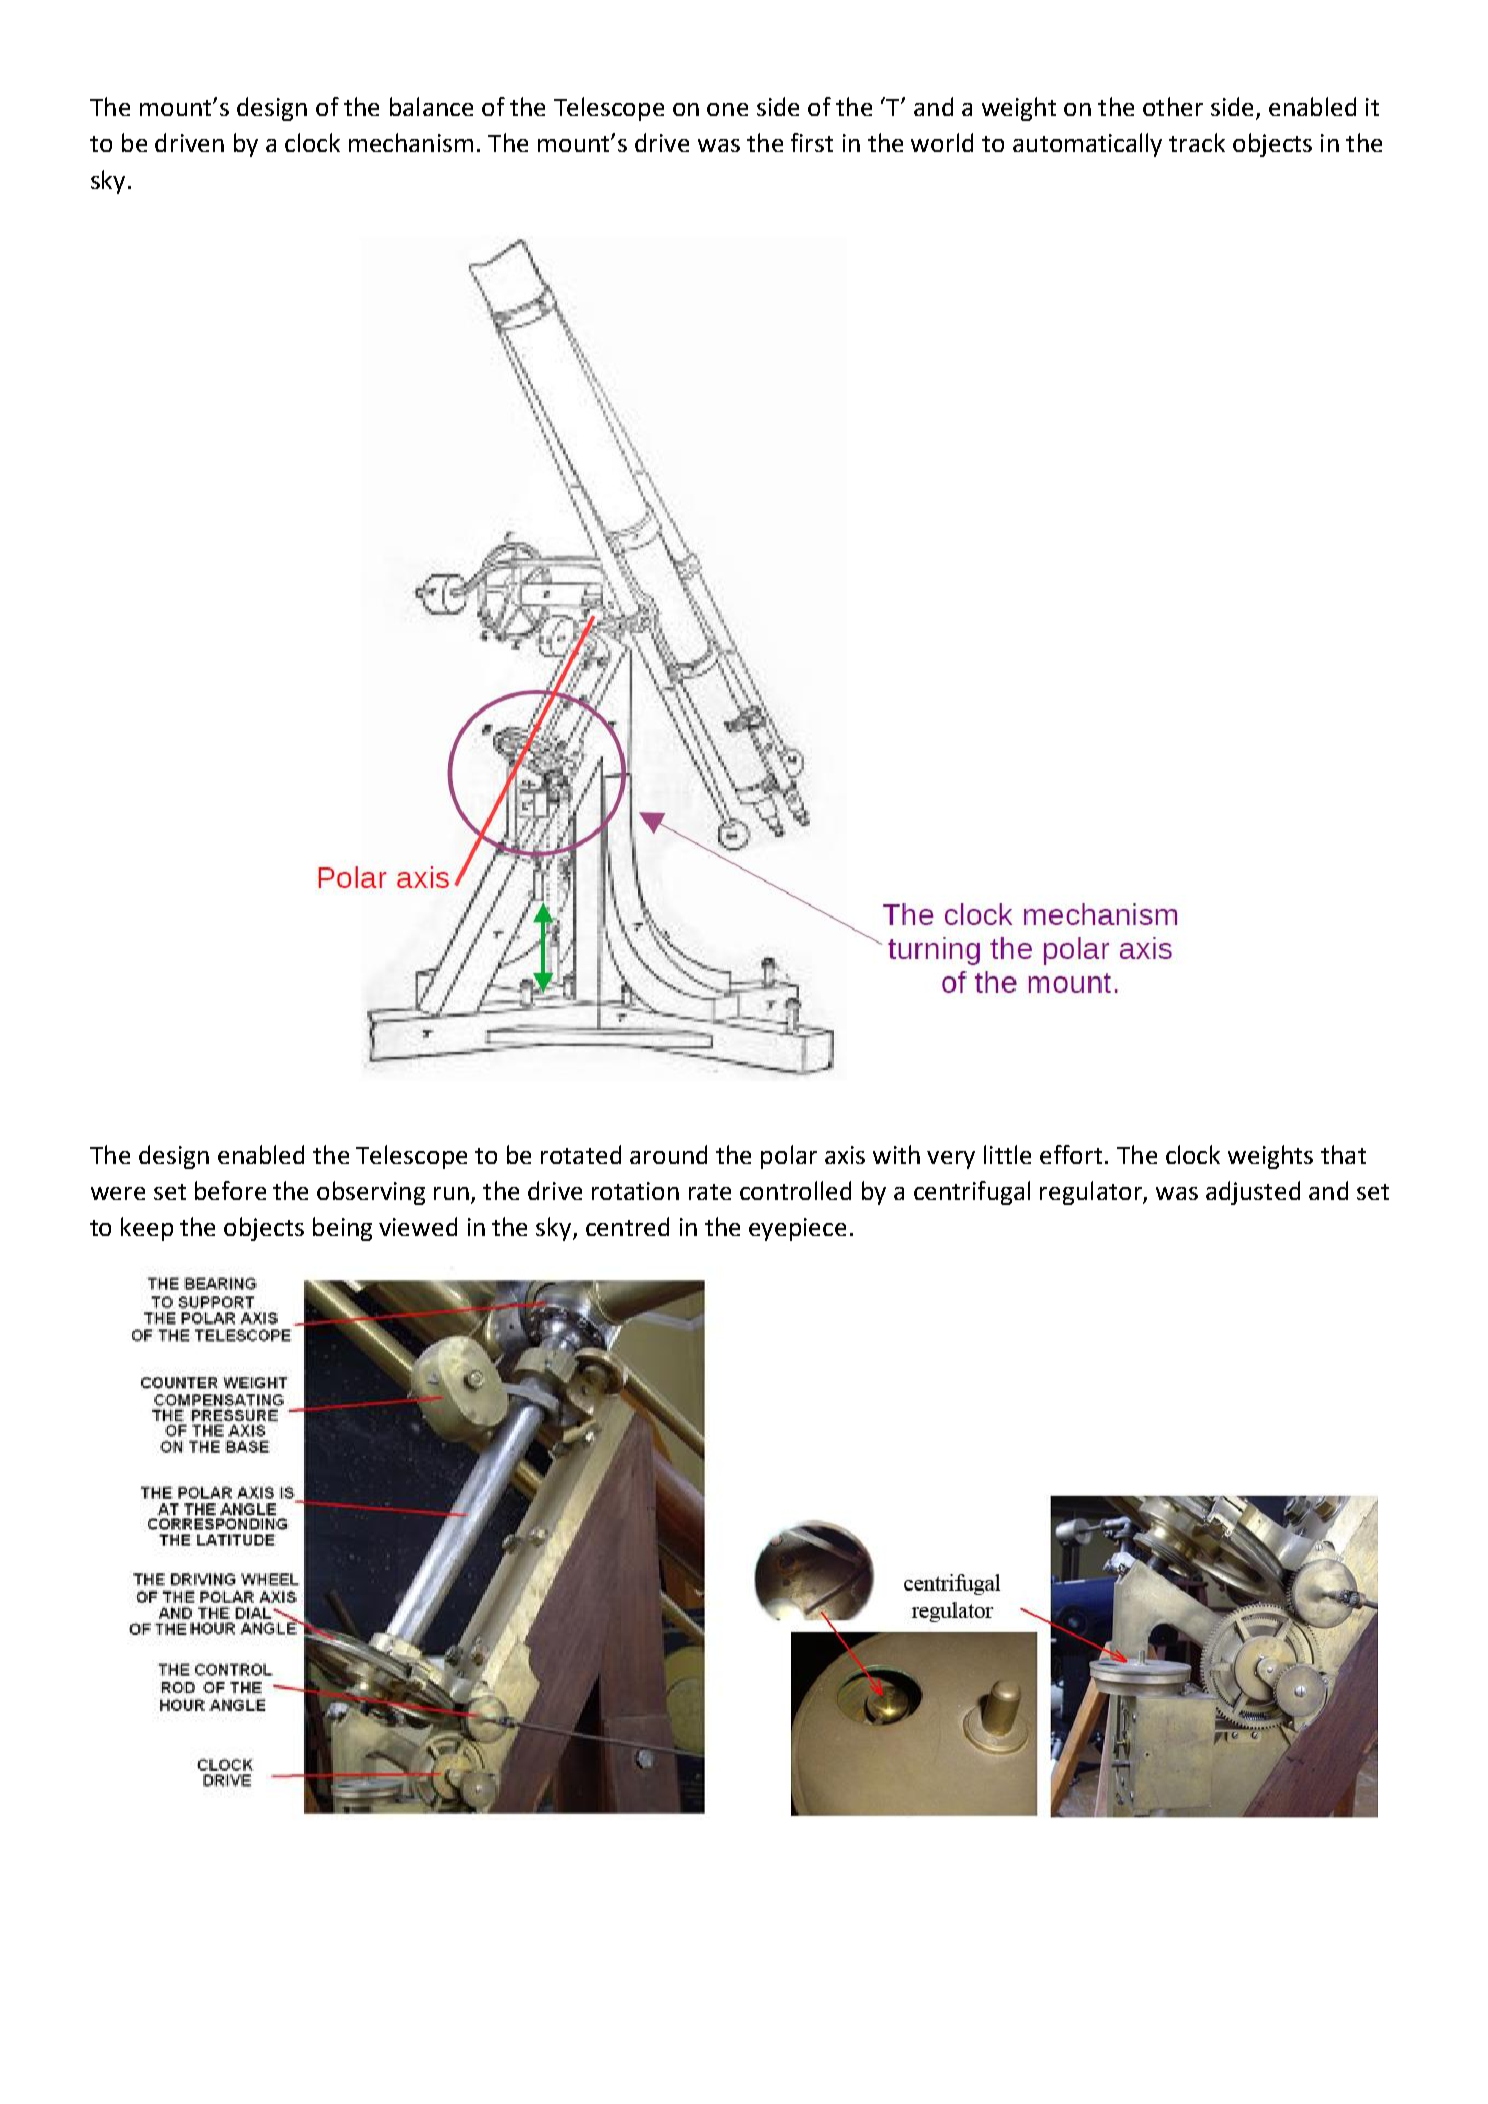 The height and width of the screenshot is (2104, 1488). What do you see at coordinates (230, 1190) in the screenshot?
I see `before` at bounding box center [230, 1190].
